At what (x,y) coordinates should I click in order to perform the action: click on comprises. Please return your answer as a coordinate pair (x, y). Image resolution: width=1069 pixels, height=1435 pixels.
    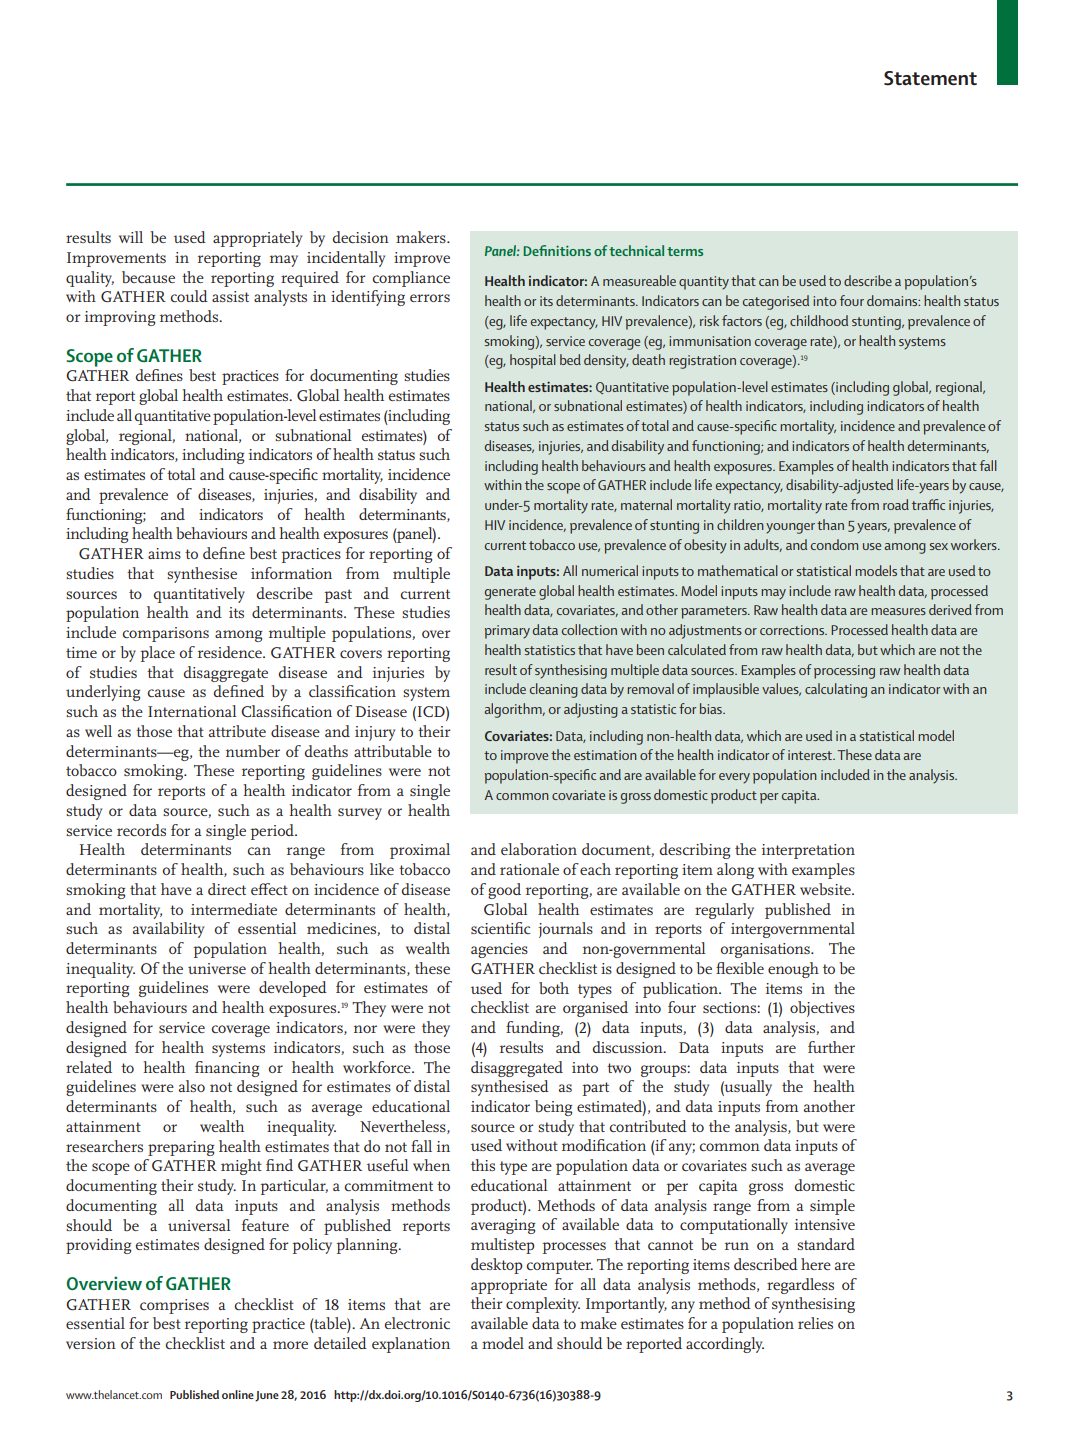
    Looking at the image, I should click on (174, 1306).
